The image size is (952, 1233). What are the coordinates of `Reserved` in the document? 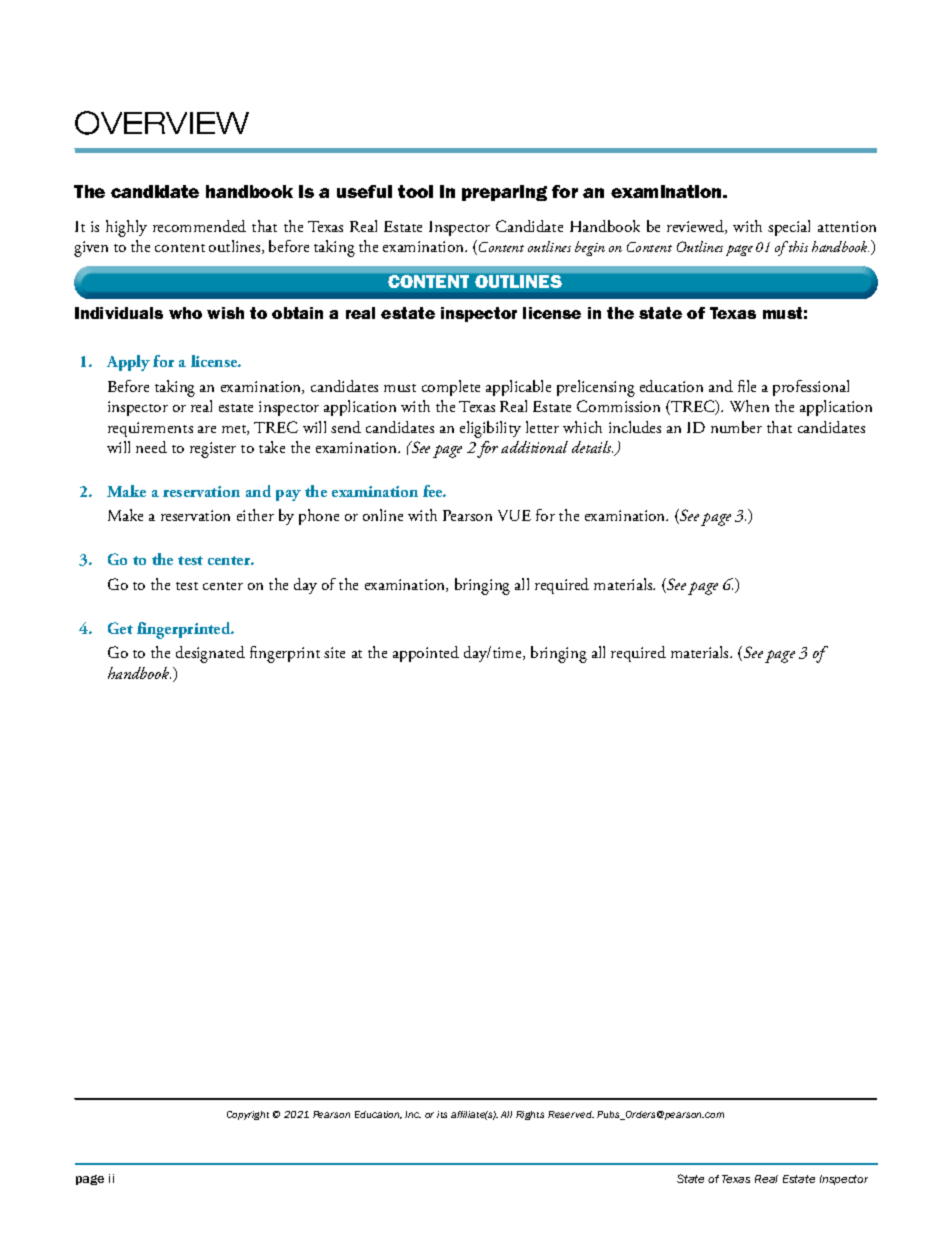 It's located at (571, 1114).
